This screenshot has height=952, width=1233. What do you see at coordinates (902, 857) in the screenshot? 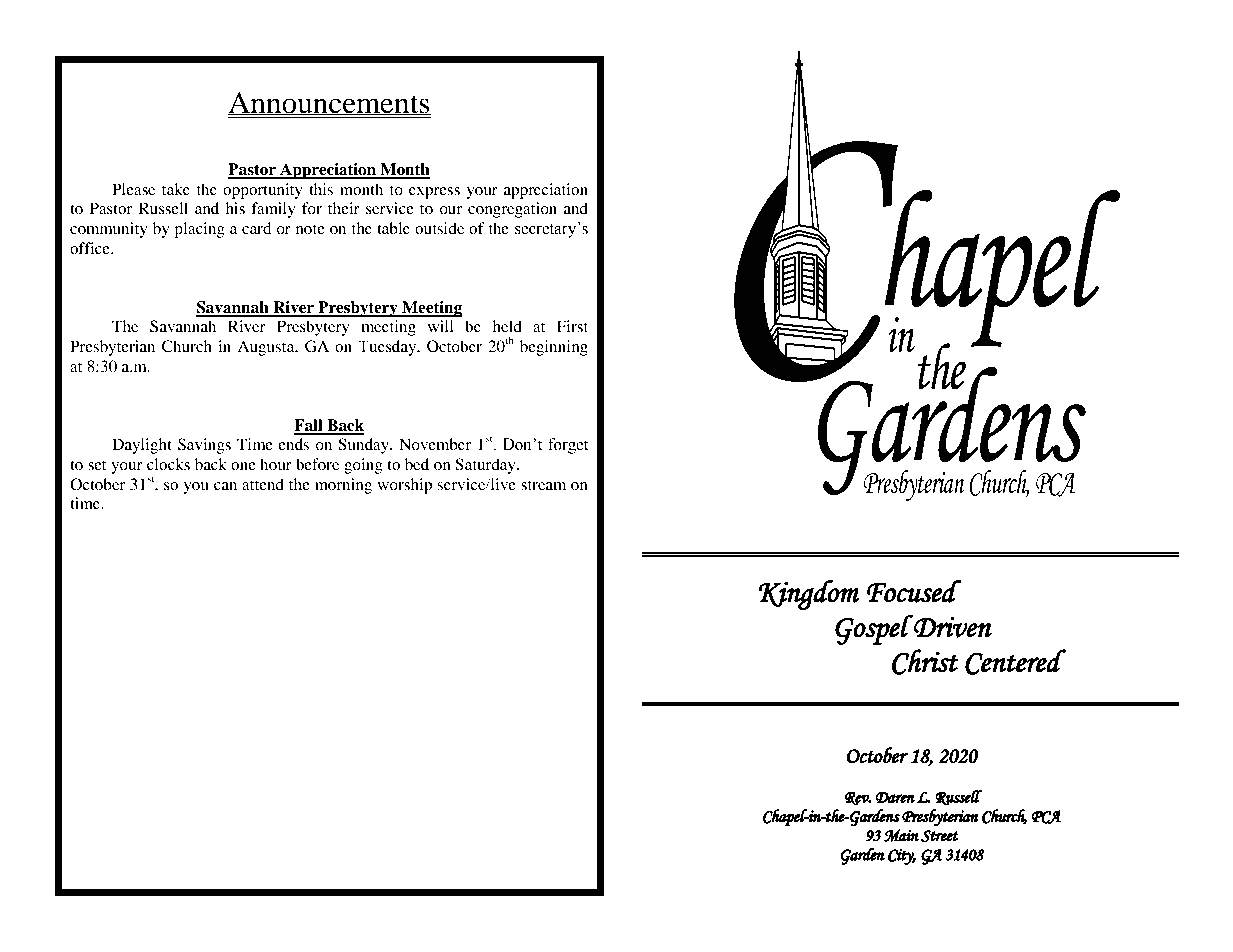
I see `City` at bounding box center [902, 857].
